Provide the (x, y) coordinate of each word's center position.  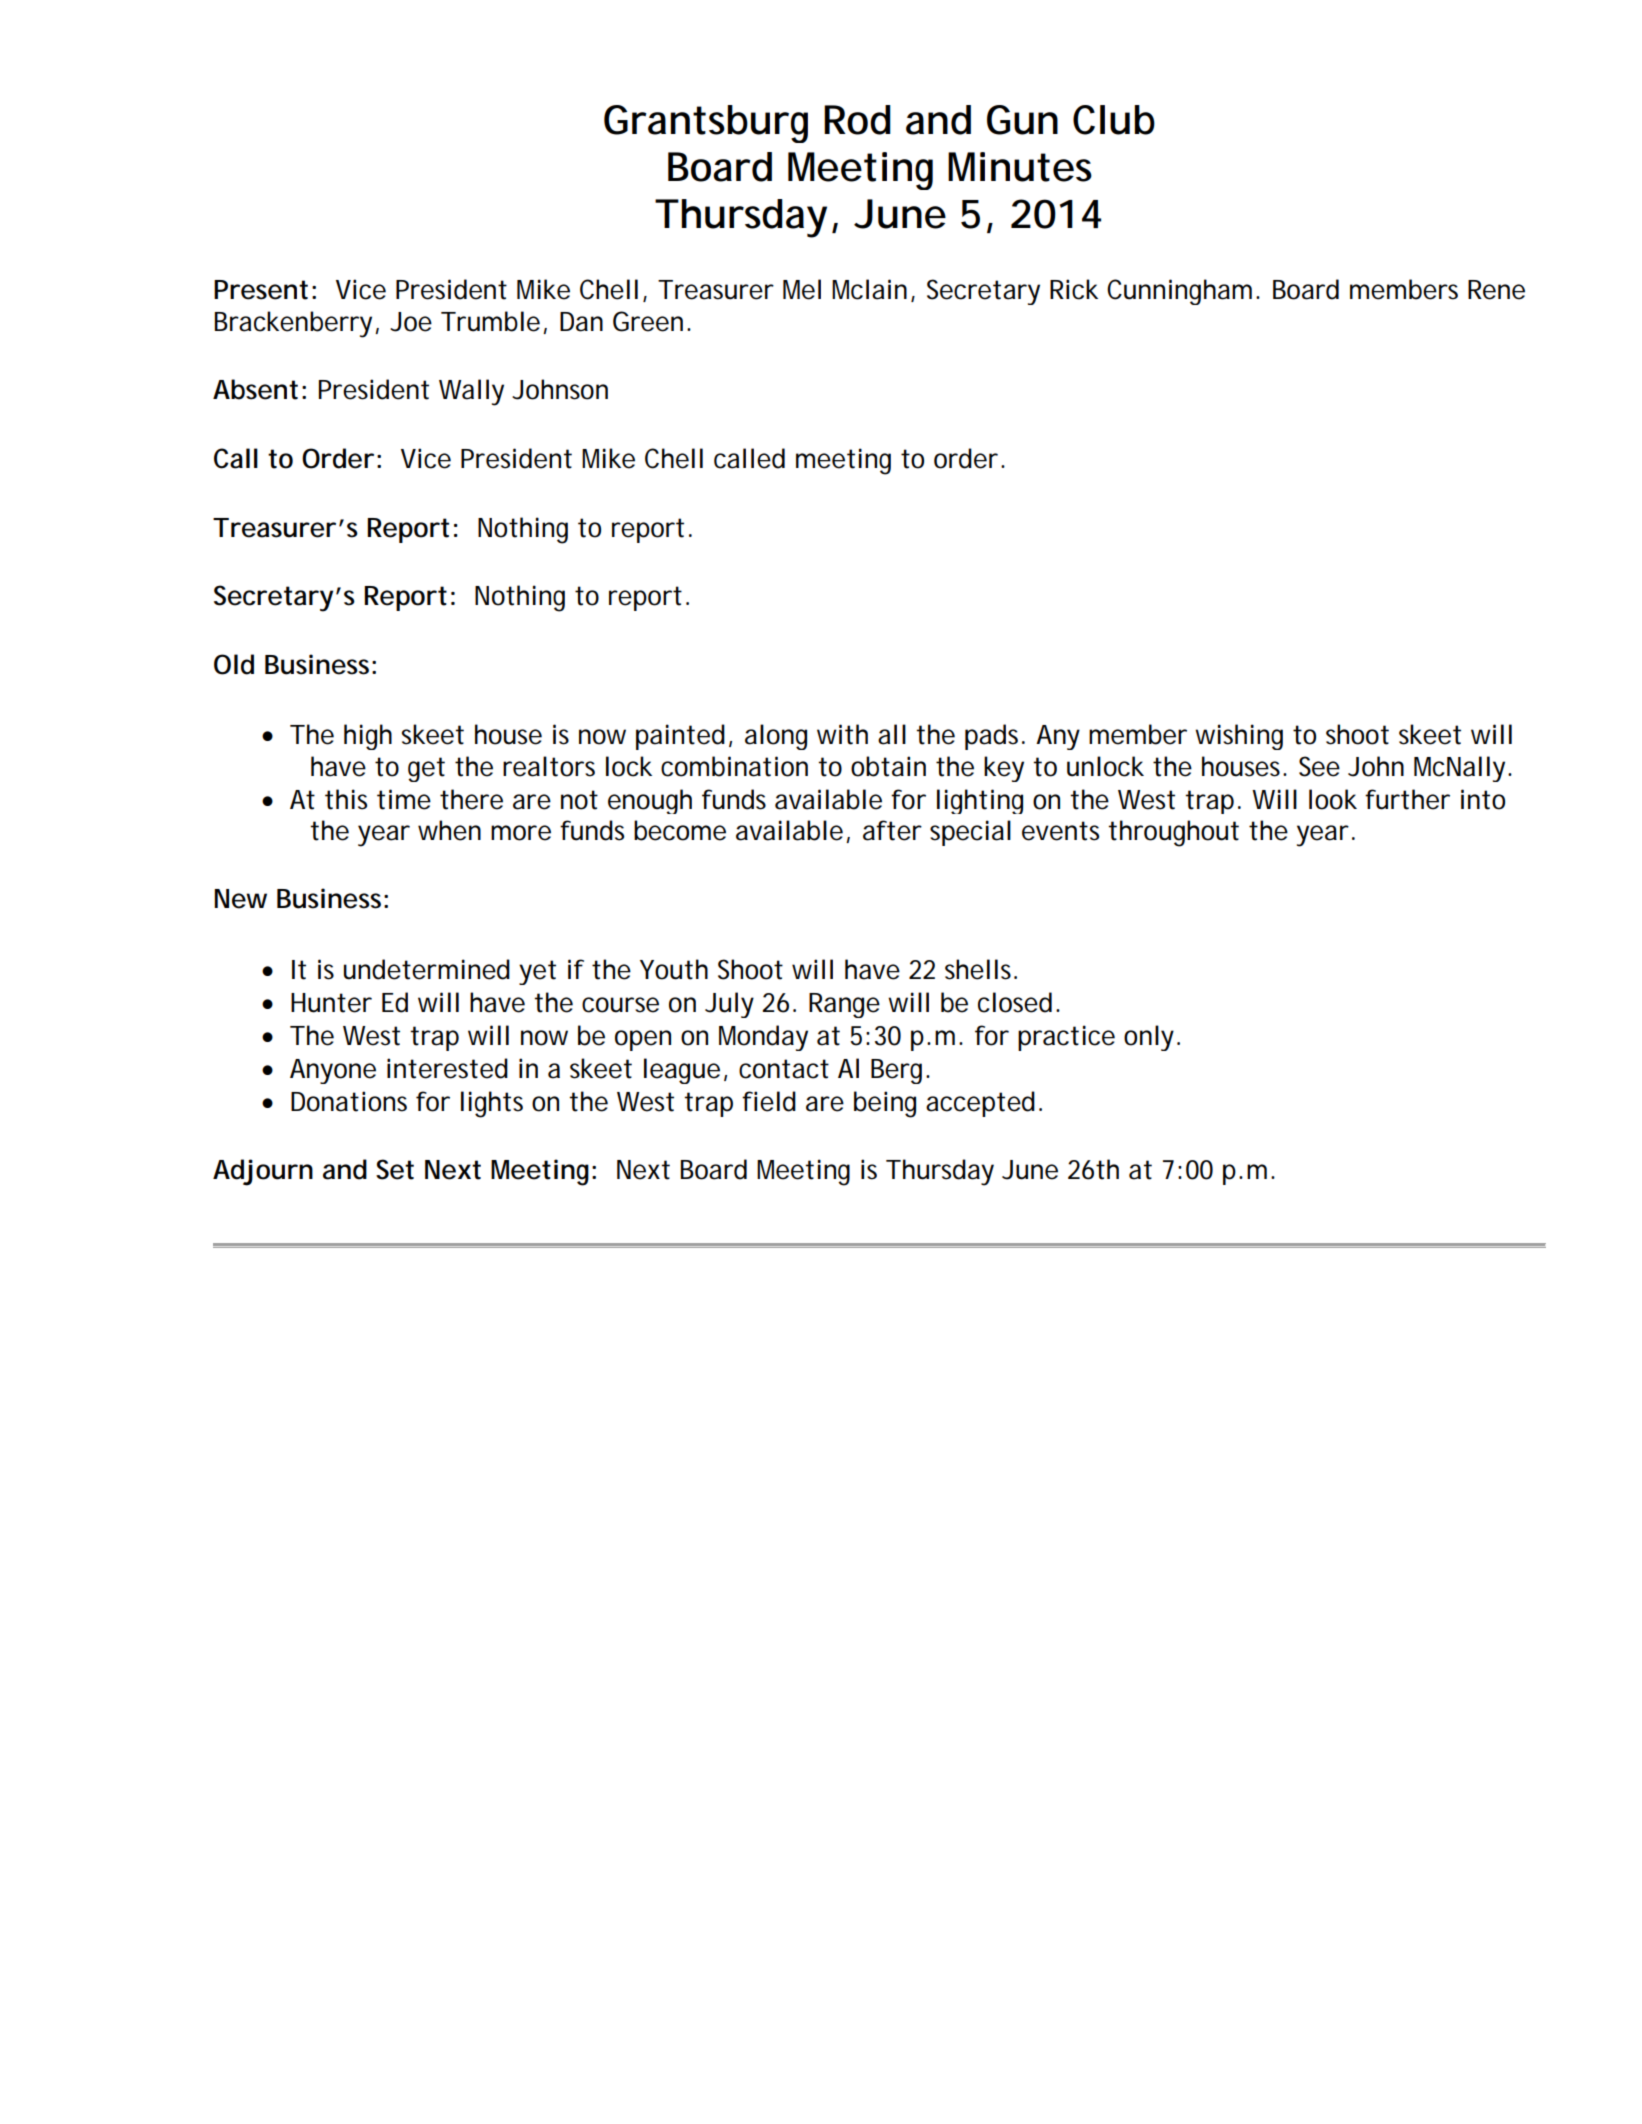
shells (978, 969)
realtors (549, 766)
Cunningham (1177, 292)
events (1060, 831)
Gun (1019, 120)
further (1407, 799)
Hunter (331, 1003)
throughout (1173, 833)
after (892, 830)
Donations (349, 1101)
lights (492, 1104)
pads (991, 737)
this (346, 799)
